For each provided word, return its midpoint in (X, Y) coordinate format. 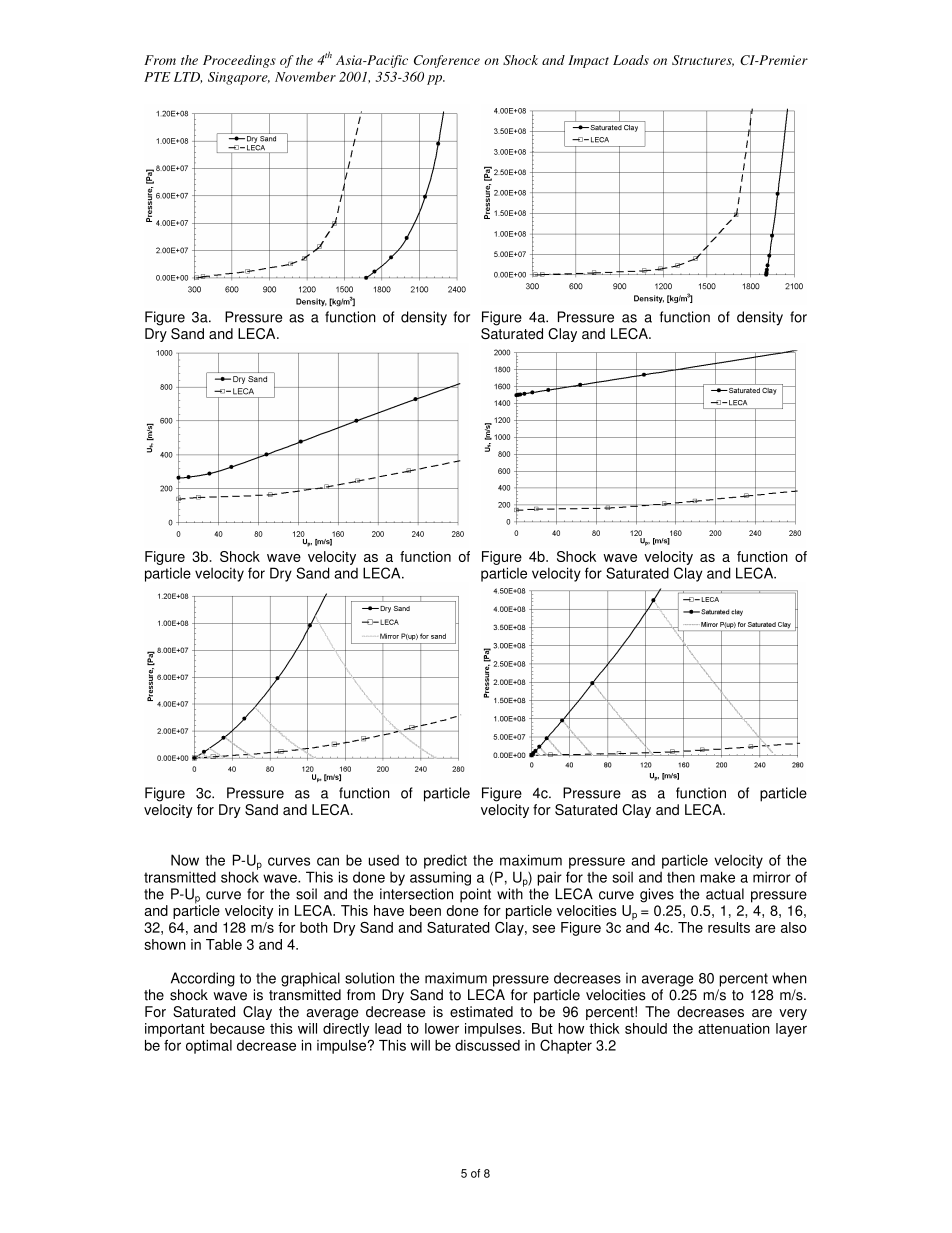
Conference (447, 61)
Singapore (239, 78)
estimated (481, 1011)
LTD (188, 78)
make (717, 877)
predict (445, 861)
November (305, 76)
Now (185, 860)
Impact (588, 61)
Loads (631, 60)
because (237, 1028)
